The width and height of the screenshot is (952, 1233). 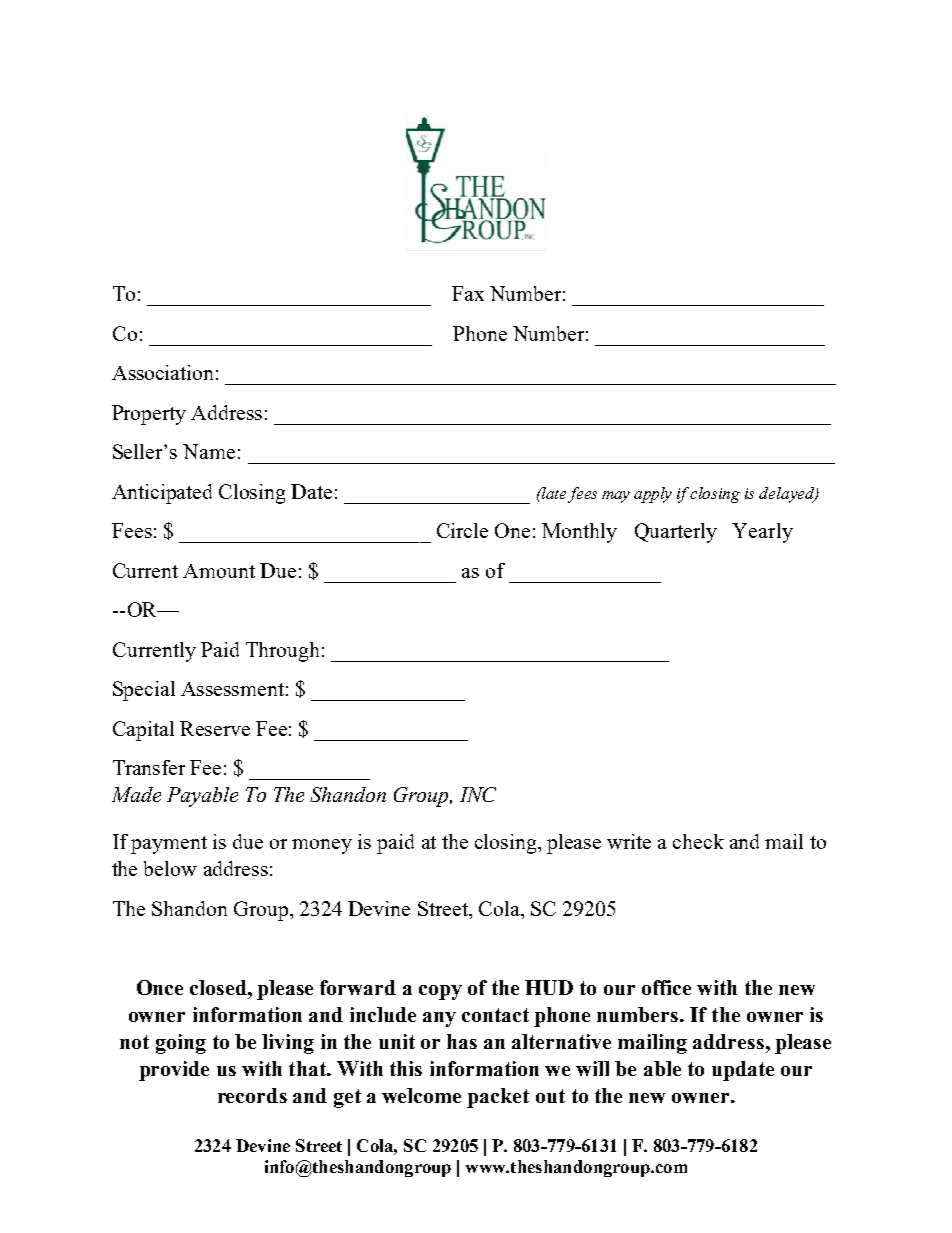 What do you see at coordinates (282, 652) in the screenshot?
I see `Through` at bounding box center [282, 652].
